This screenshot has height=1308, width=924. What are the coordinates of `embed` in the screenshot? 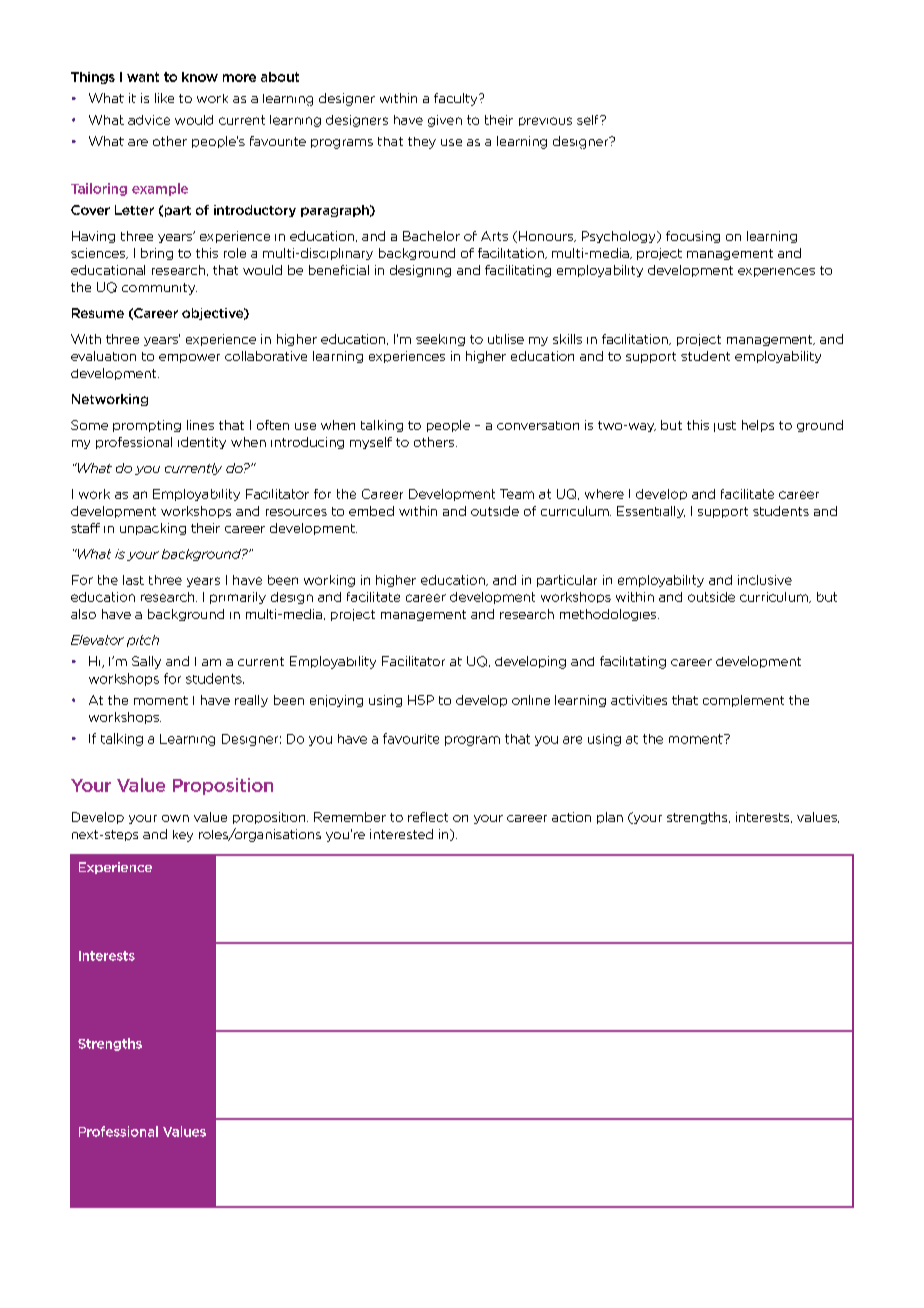 It's located at (371, 511).
